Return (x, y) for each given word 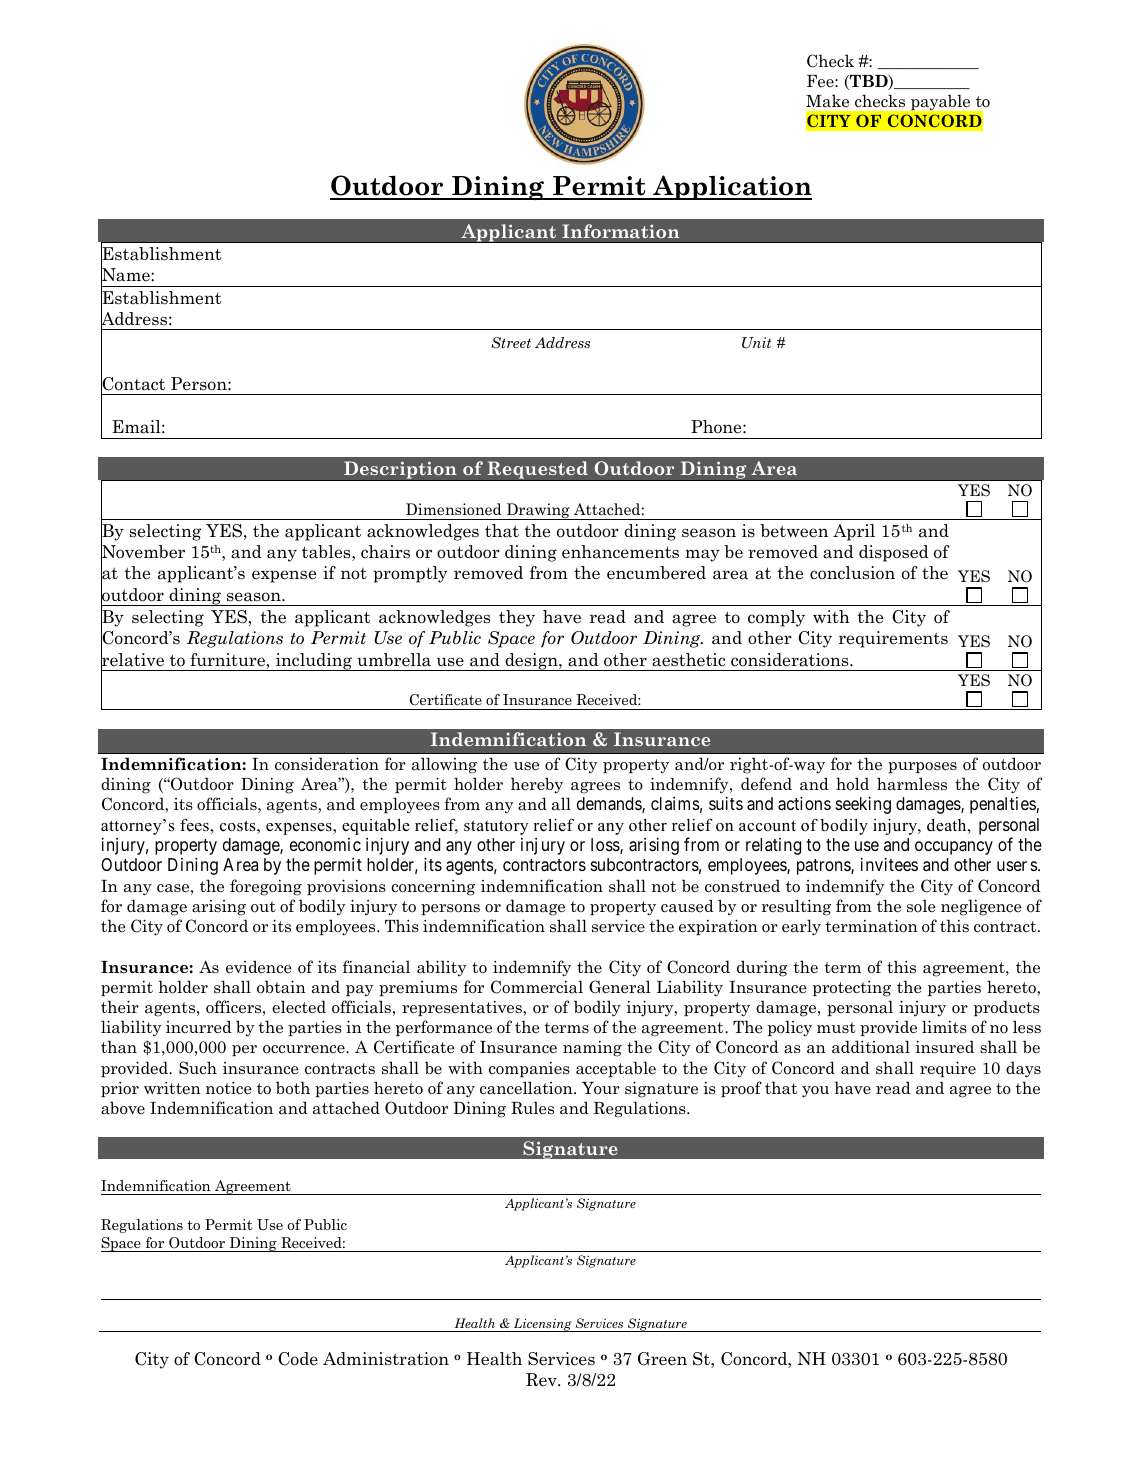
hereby (537, 785)
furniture (227, 660)
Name (126, 275)
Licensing (543, 1325)
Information (620, 231)
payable (940, 102)
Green (662, 1359)
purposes (922, 767)
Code (298, 1359)
